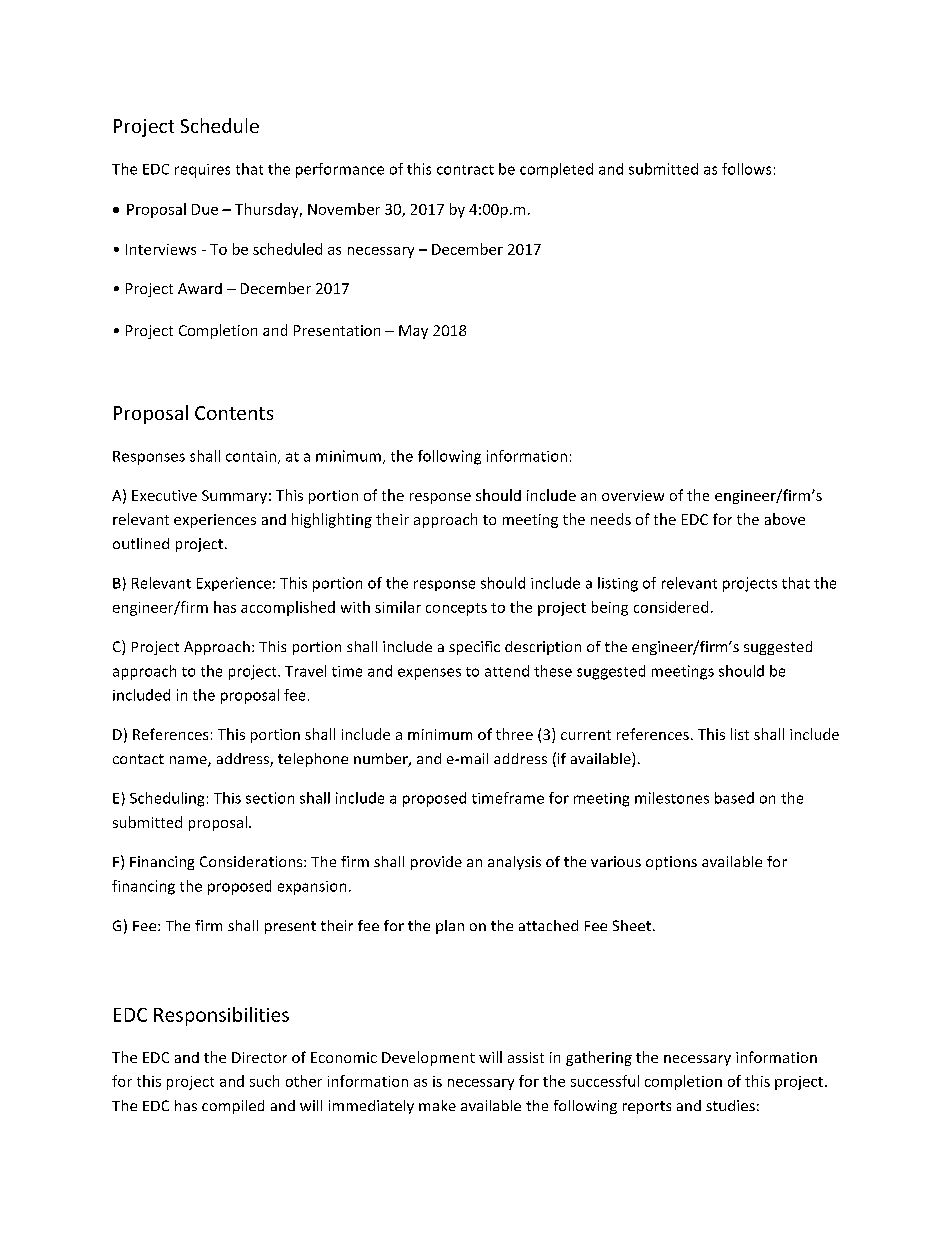  I want to click on compiled, so click(233, 1107).
